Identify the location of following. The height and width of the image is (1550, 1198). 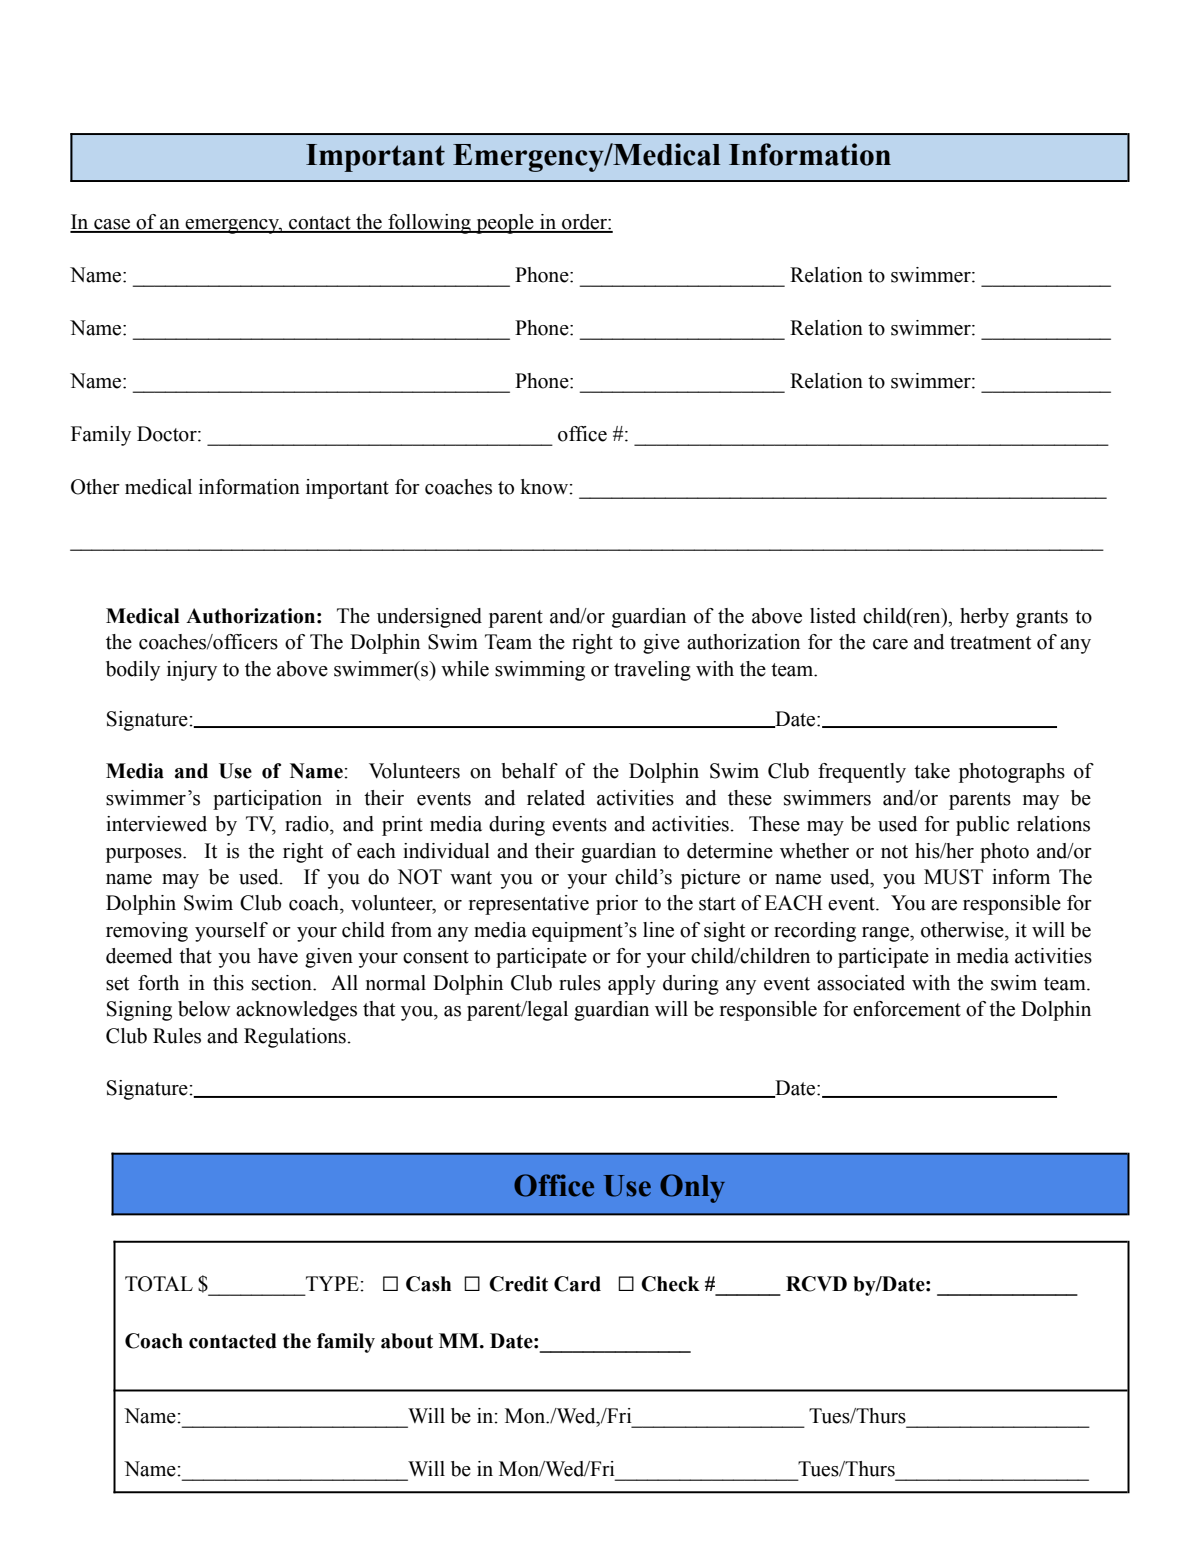
(429, 224).
